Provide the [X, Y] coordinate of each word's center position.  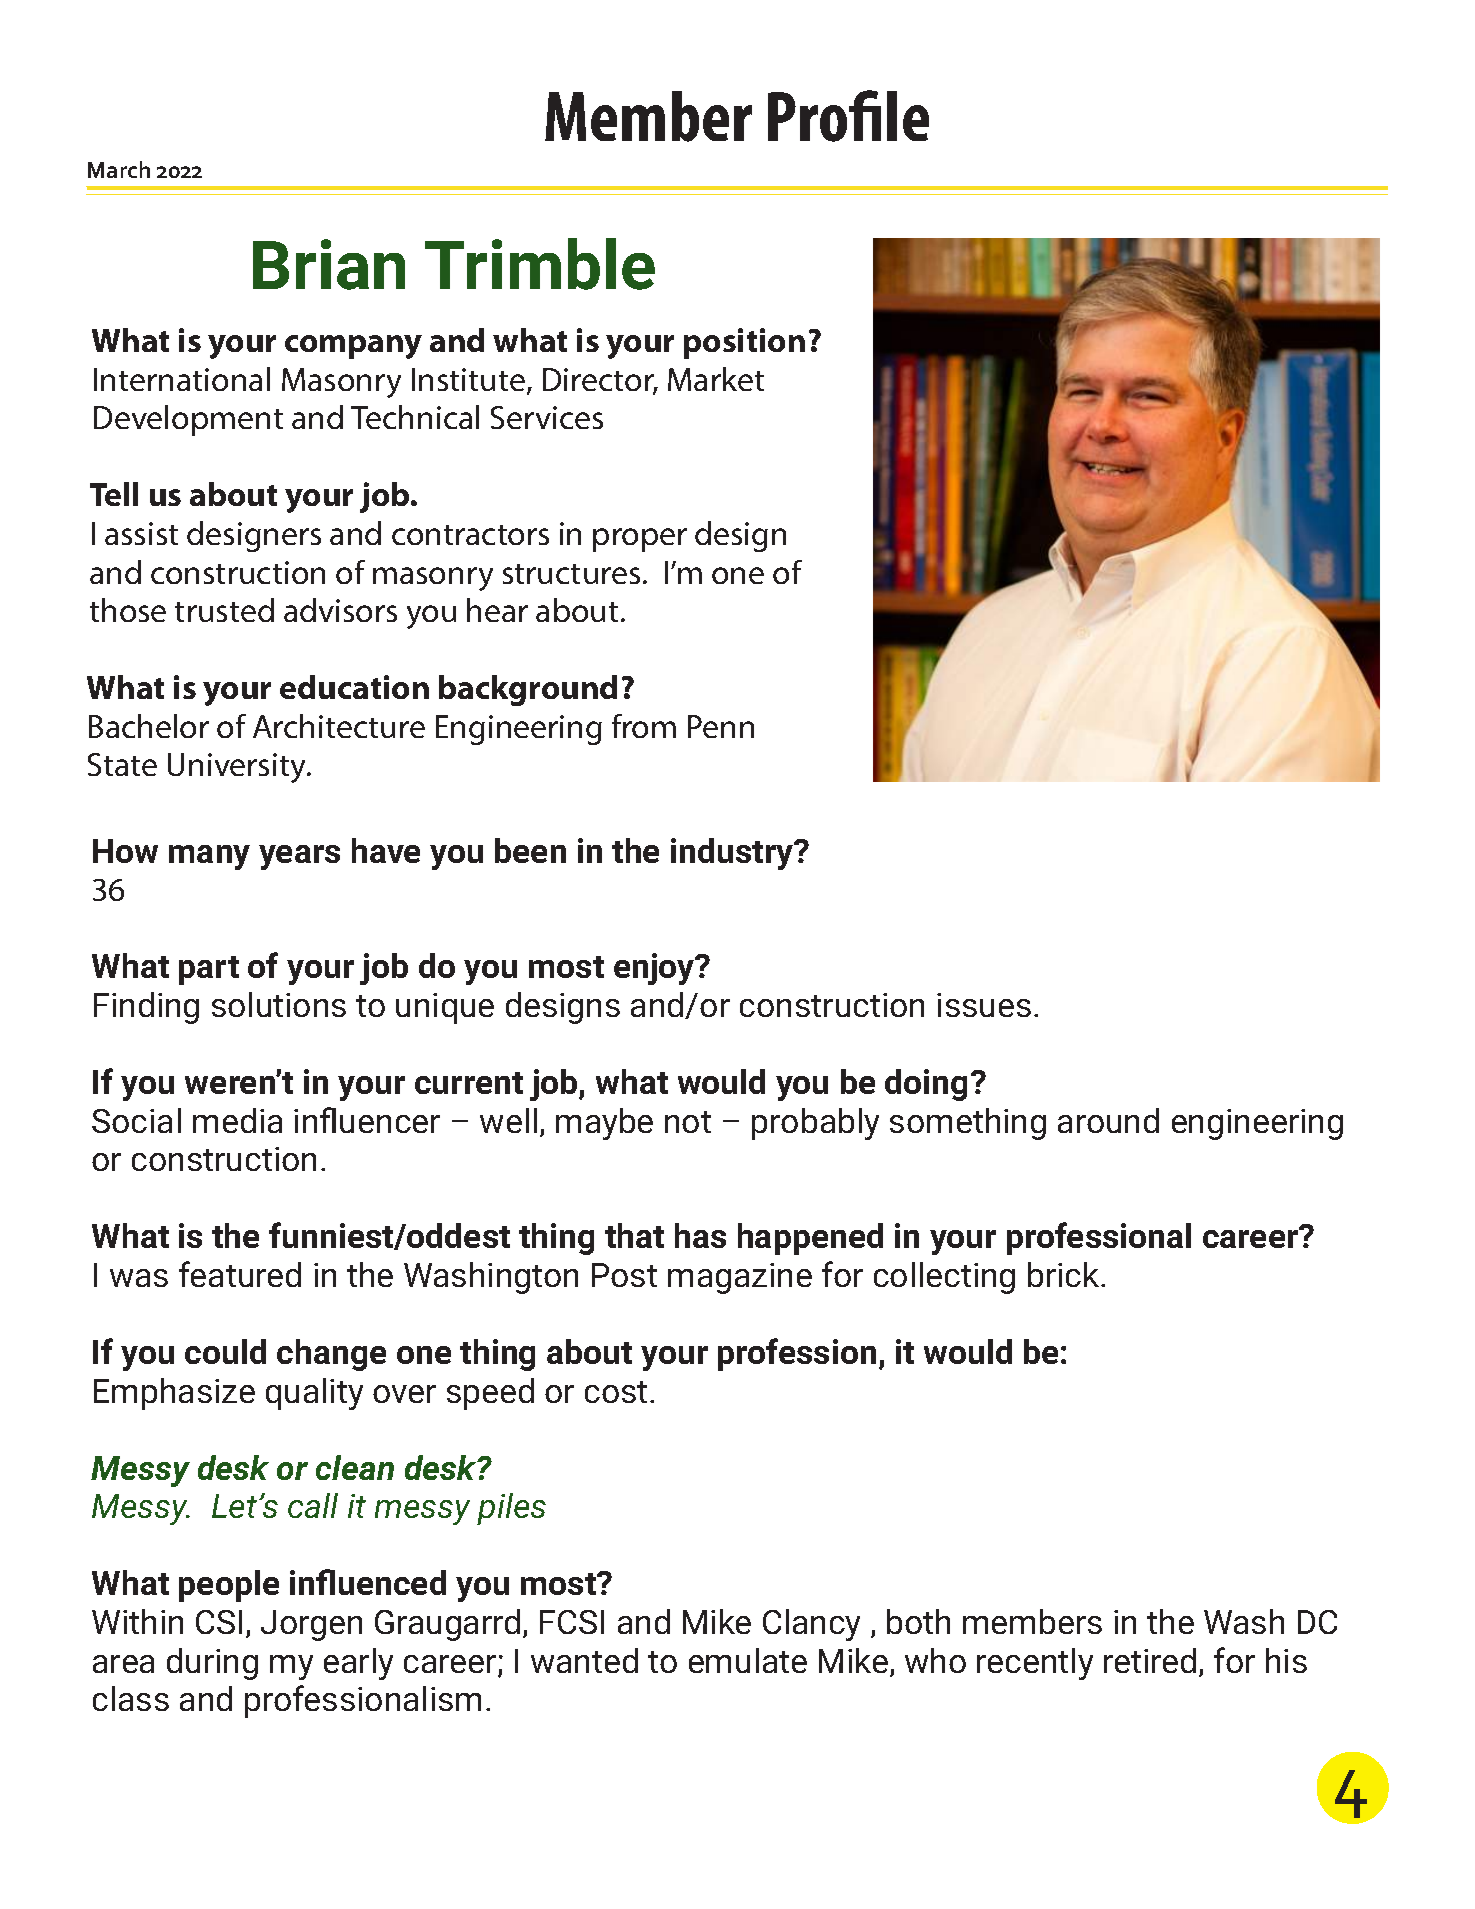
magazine [740, 1278]
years [299, 857]
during [212, 1664]
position [744, 343]
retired [1150, 1660]
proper [640, 540]
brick [1065, 1274]
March [119, 169]
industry [733, 854]
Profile [848, 116]
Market [716, 379]
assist [141, 533]
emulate [748, 1660]
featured [240, 1274]
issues [984, 1005]
